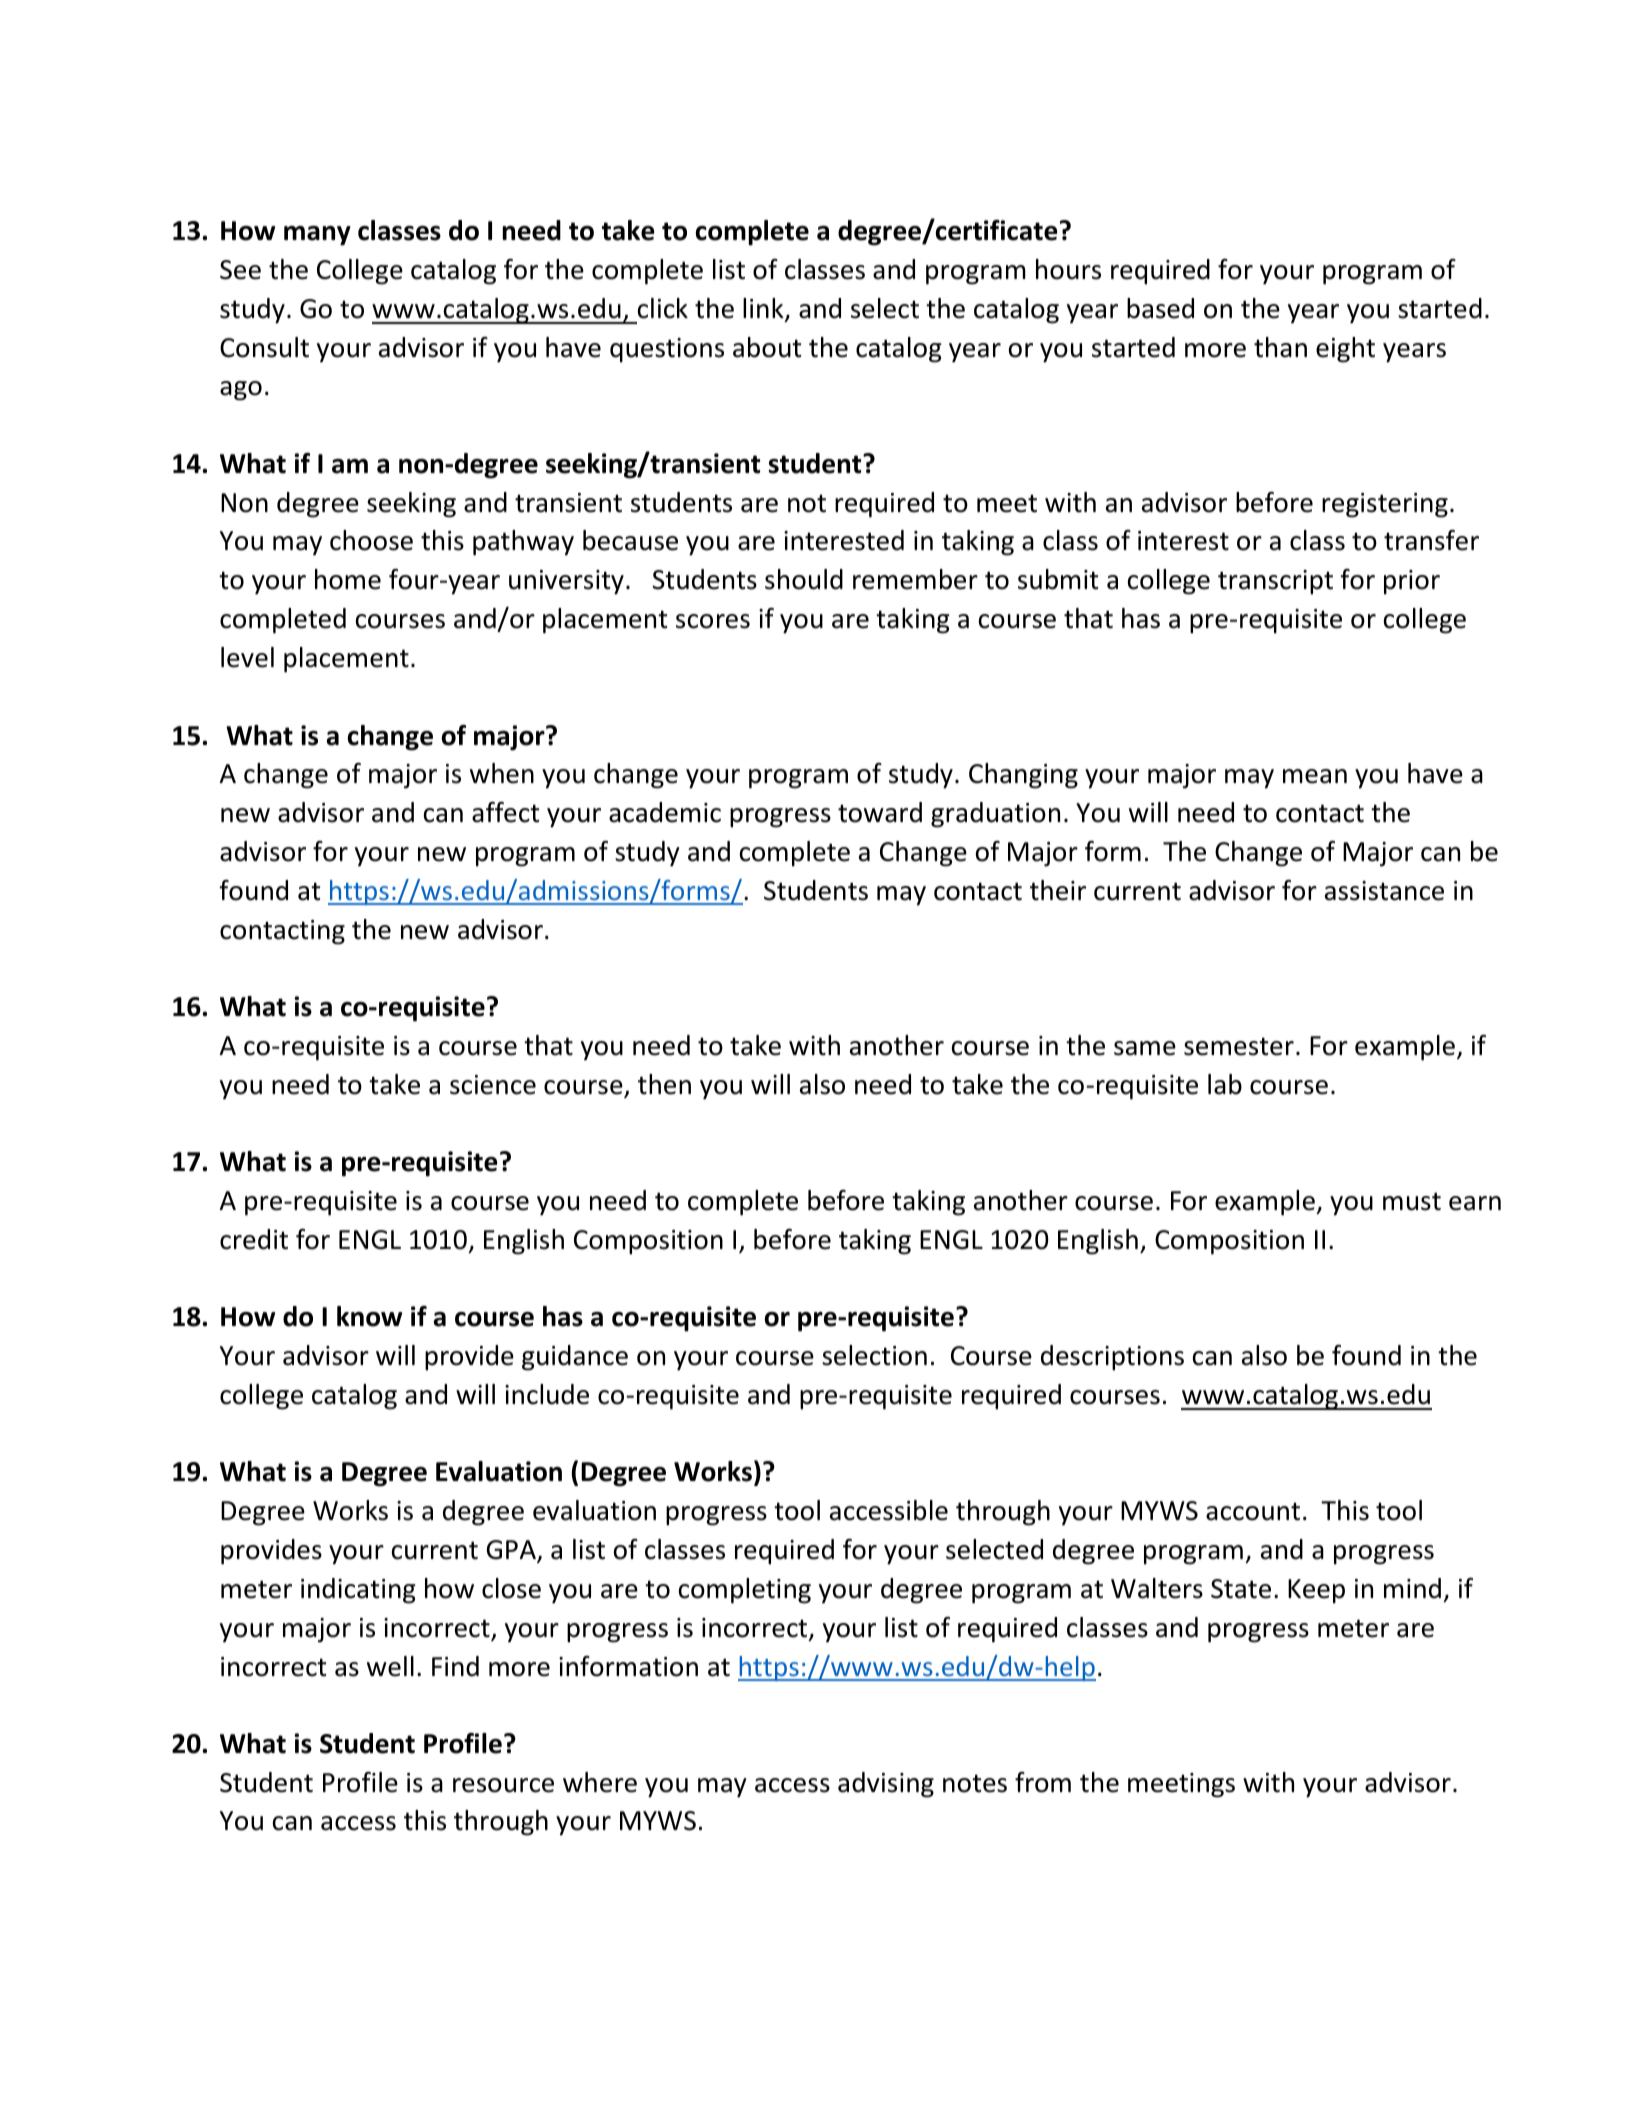  What do you see at coordinates (1345, 350) in the document?
I see `eight` at bounding box center [1345, 350].
